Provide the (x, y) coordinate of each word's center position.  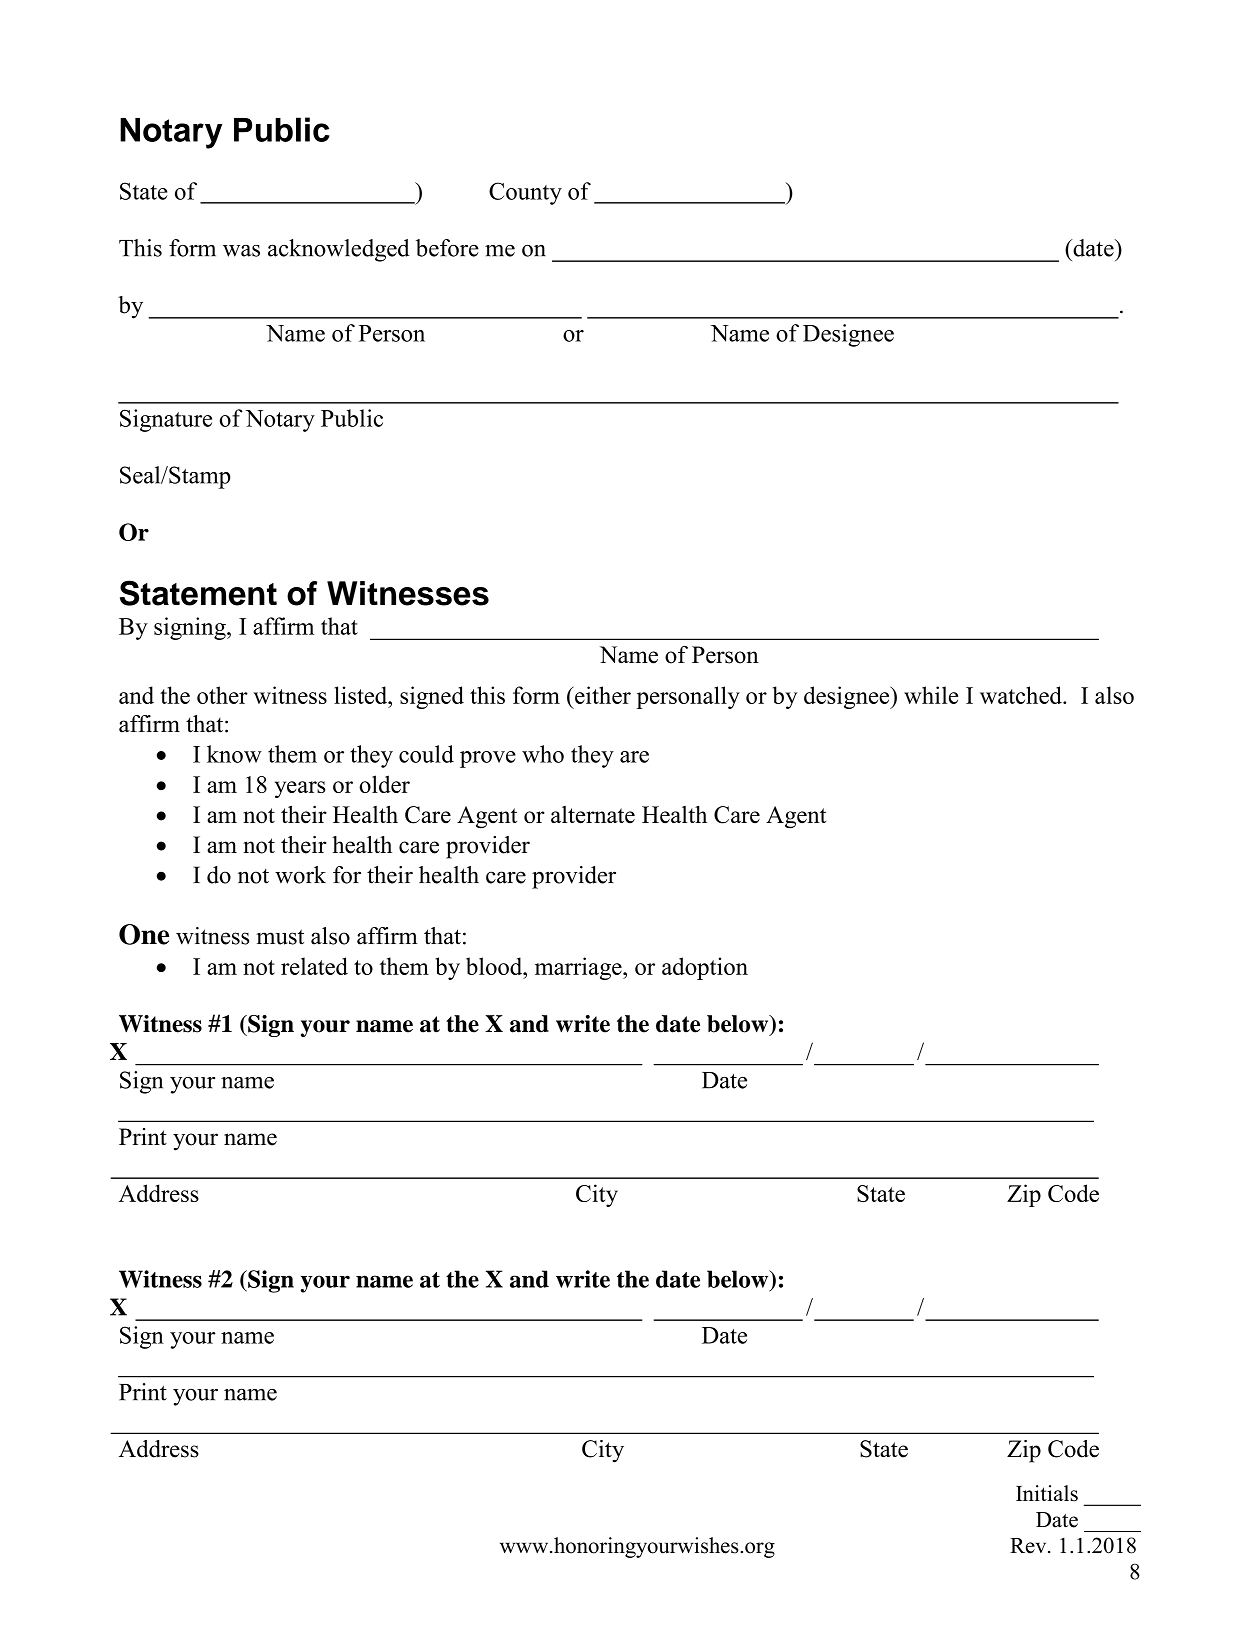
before (447, 248)
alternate (593, 815)
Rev (1029, 1546)
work (300, 875)
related (314, 966)
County (525, 193)
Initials (1047, 1493)
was (241, 251)
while (931, 695)
